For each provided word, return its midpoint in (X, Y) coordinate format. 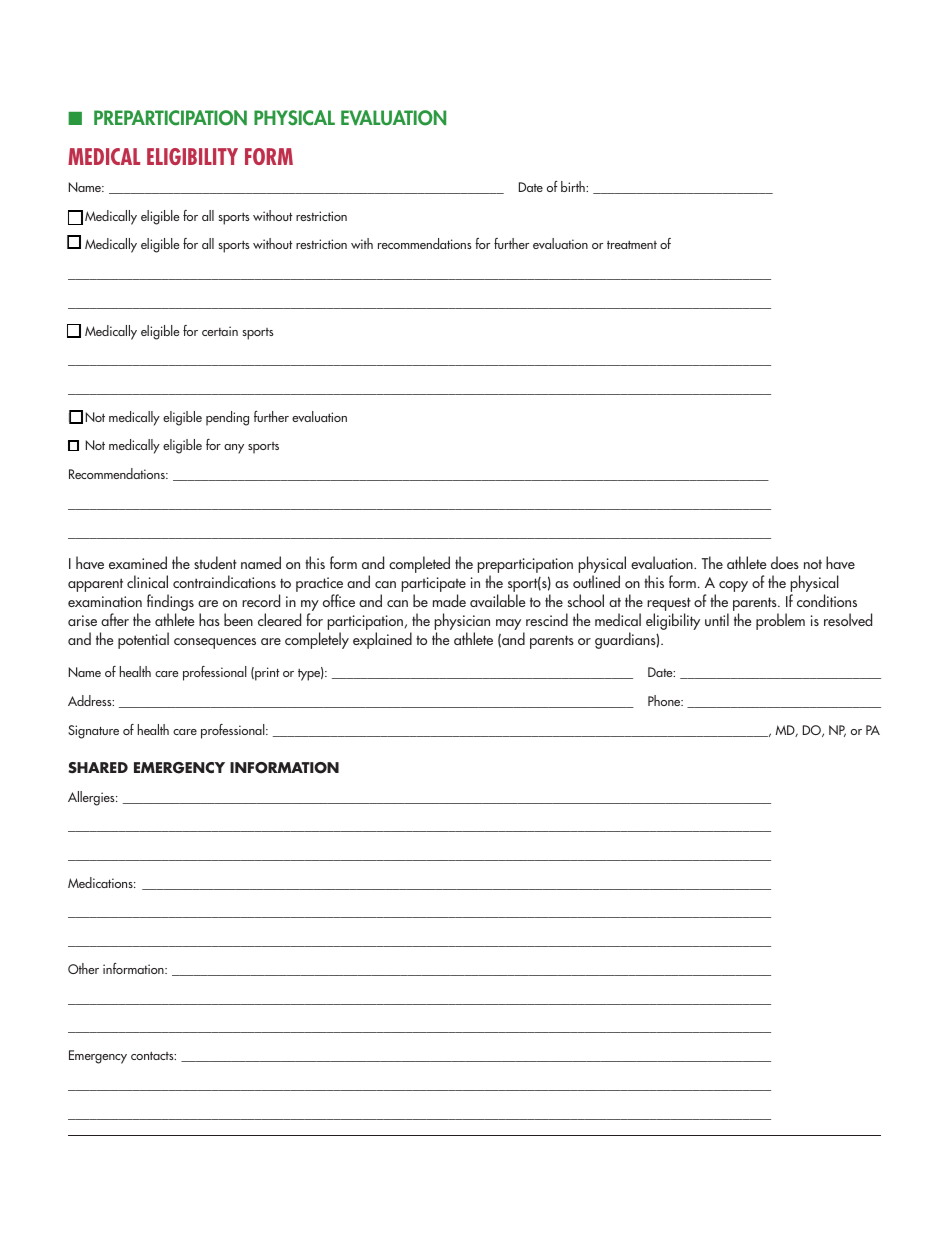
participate (434, 586)
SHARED (98, 768)
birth (574, 186)
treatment (632, 245)
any (234, 449)
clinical (147, 581)
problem (780, 621)
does (785, 562)
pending (227, 418)
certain (220, 331)
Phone (665, 700)
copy (733, 586)
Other (83, 968)
